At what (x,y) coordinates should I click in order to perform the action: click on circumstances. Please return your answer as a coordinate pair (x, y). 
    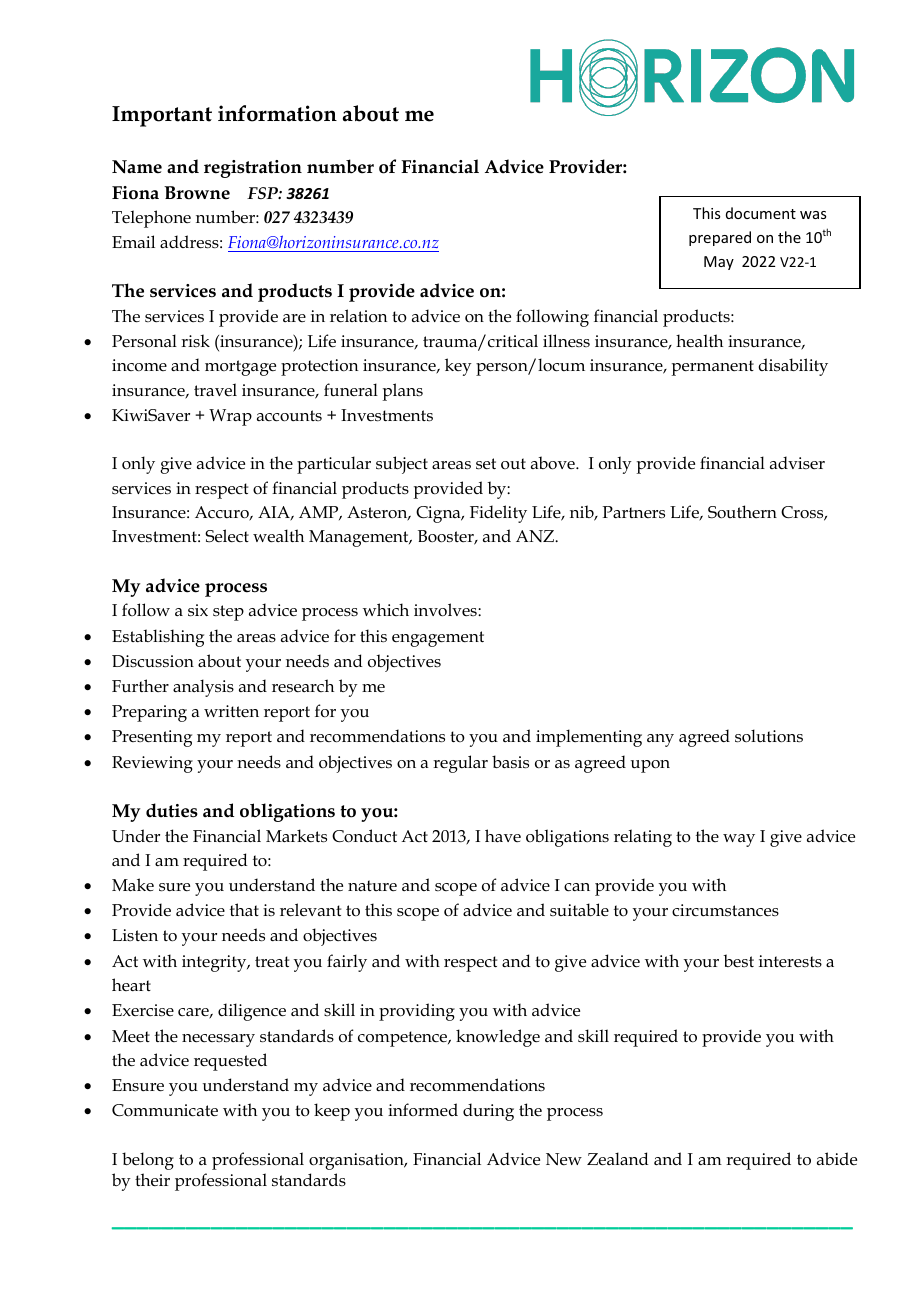
    Looking at the image, I should click on (725, 910).
